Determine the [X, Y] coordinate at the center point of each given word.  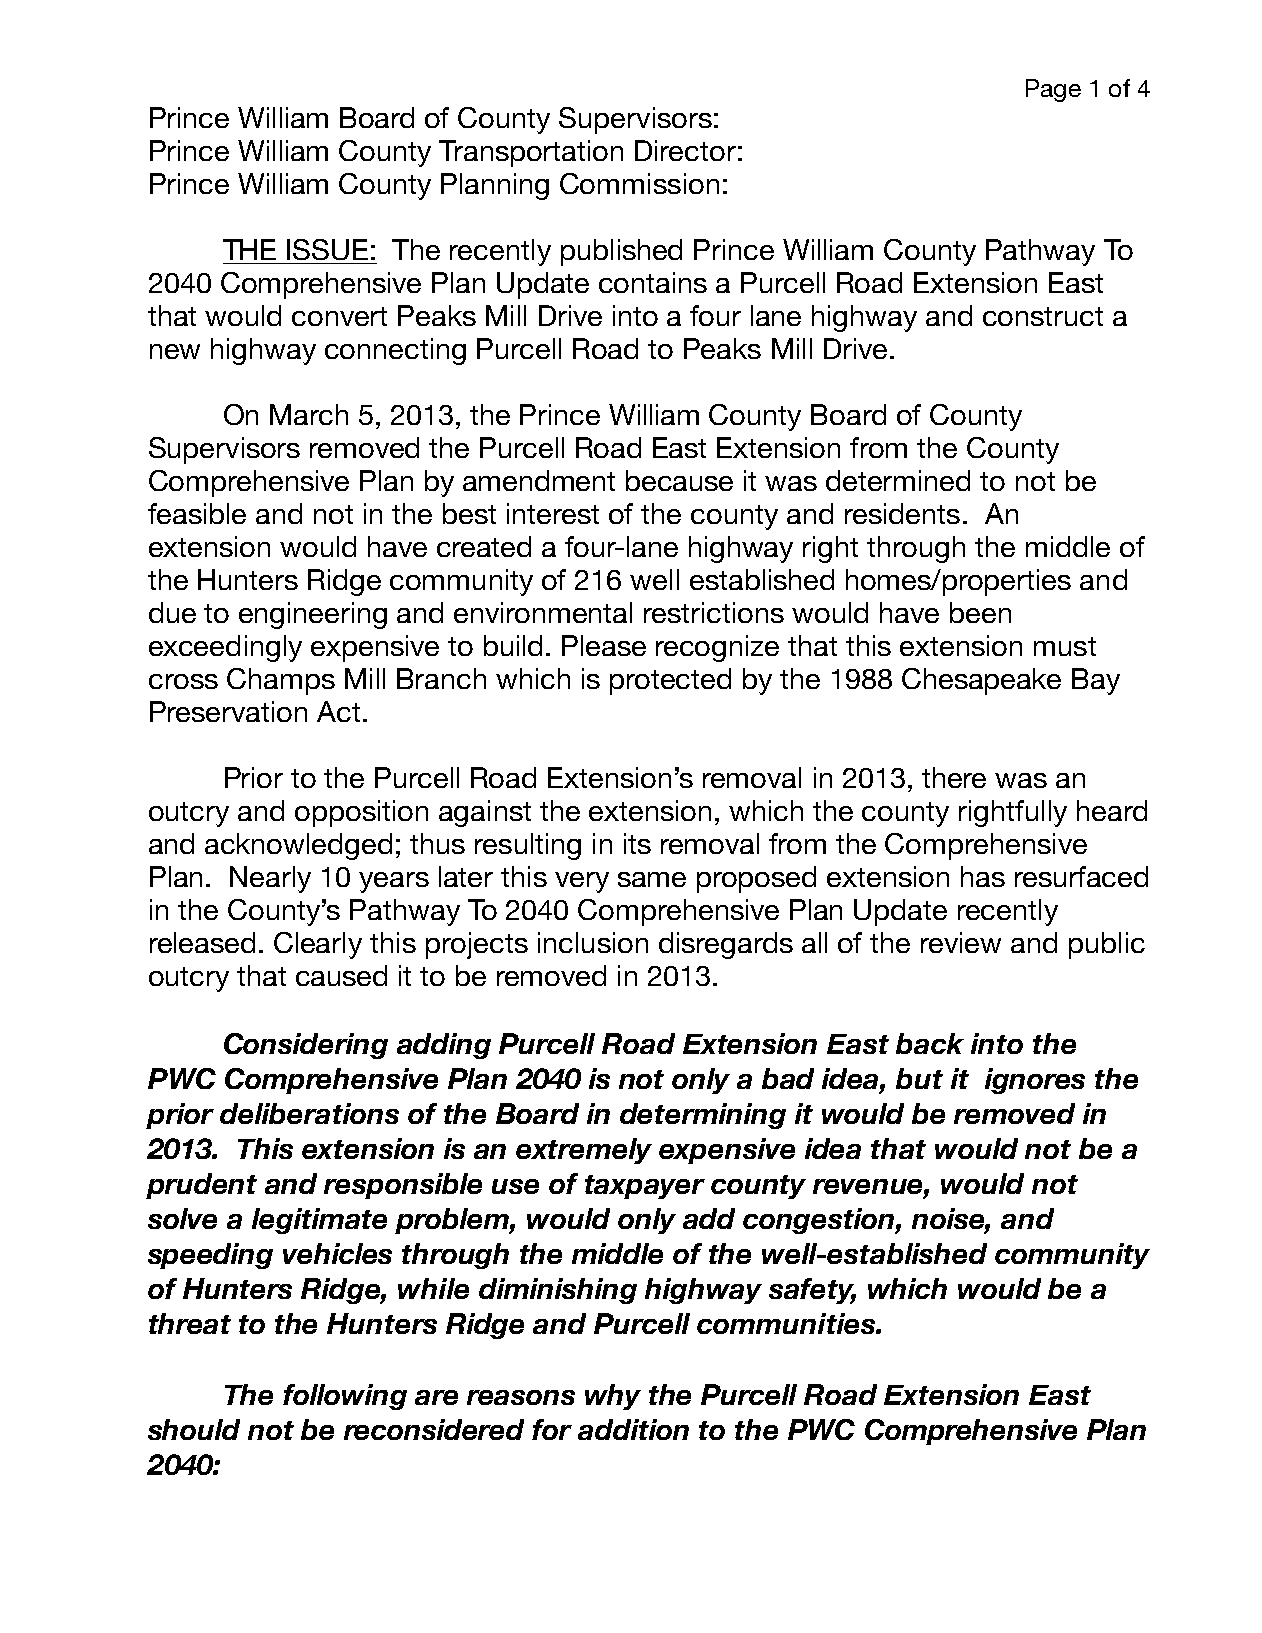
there [954, 777]
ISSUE [327, 249]
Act [338, 711]
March [309, 414]
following [345, 1397]
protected [670, 681]
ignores [1035, 1081]
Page [1053, 90]
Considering [306, 1046]
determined [898, 480]
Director [685, 150]
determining [703, 1116]
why [613, 1397]
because [679, 480]
